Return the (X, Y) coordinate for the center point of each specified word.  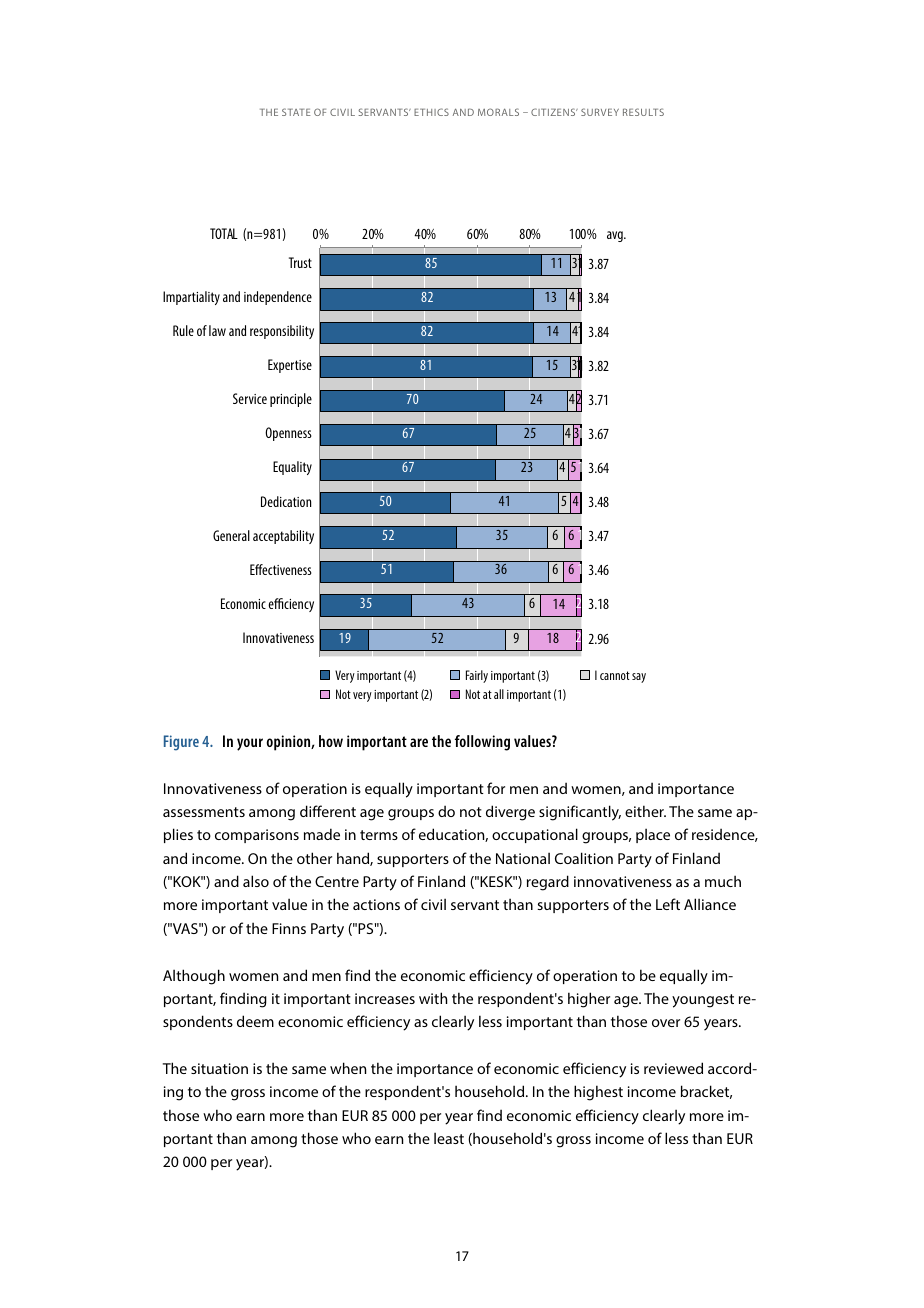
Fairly (477, 676)
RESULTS (643, 112)
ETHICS (431, 112)
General (231, 535)
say (639, 678)
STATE (296, 112)
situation (219, 1068)
